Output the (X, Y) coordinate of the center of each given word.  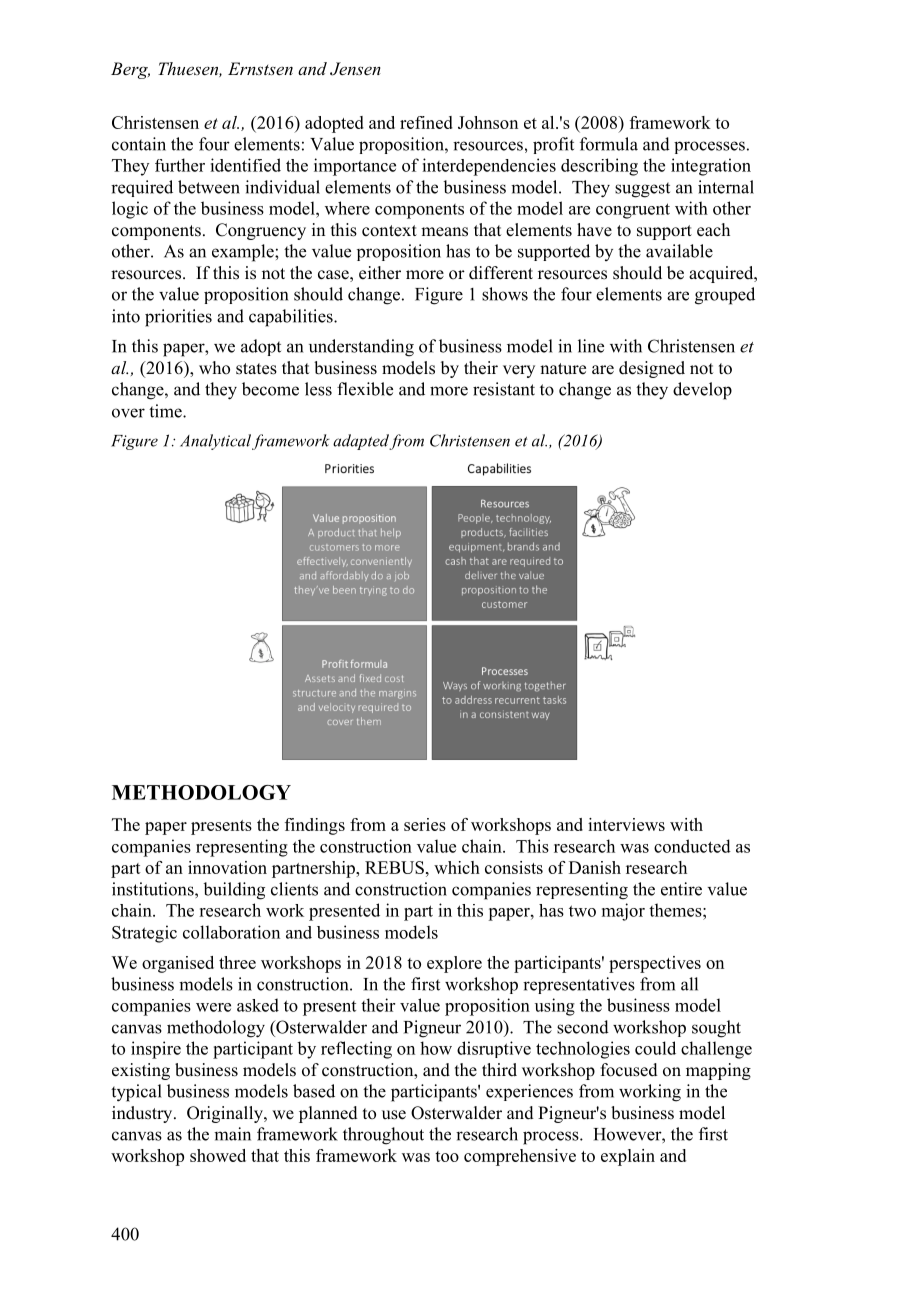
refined (426, 122)
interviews (626, 824)
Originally (226, 1114)
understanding (361, 348)
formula (609, 144)
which (457, 867)
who (214, 368)
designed (652, 369)
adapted (361, 442)
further (180, 165)
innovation (227, 867)
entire (681, 889)
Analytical (215, 442)
